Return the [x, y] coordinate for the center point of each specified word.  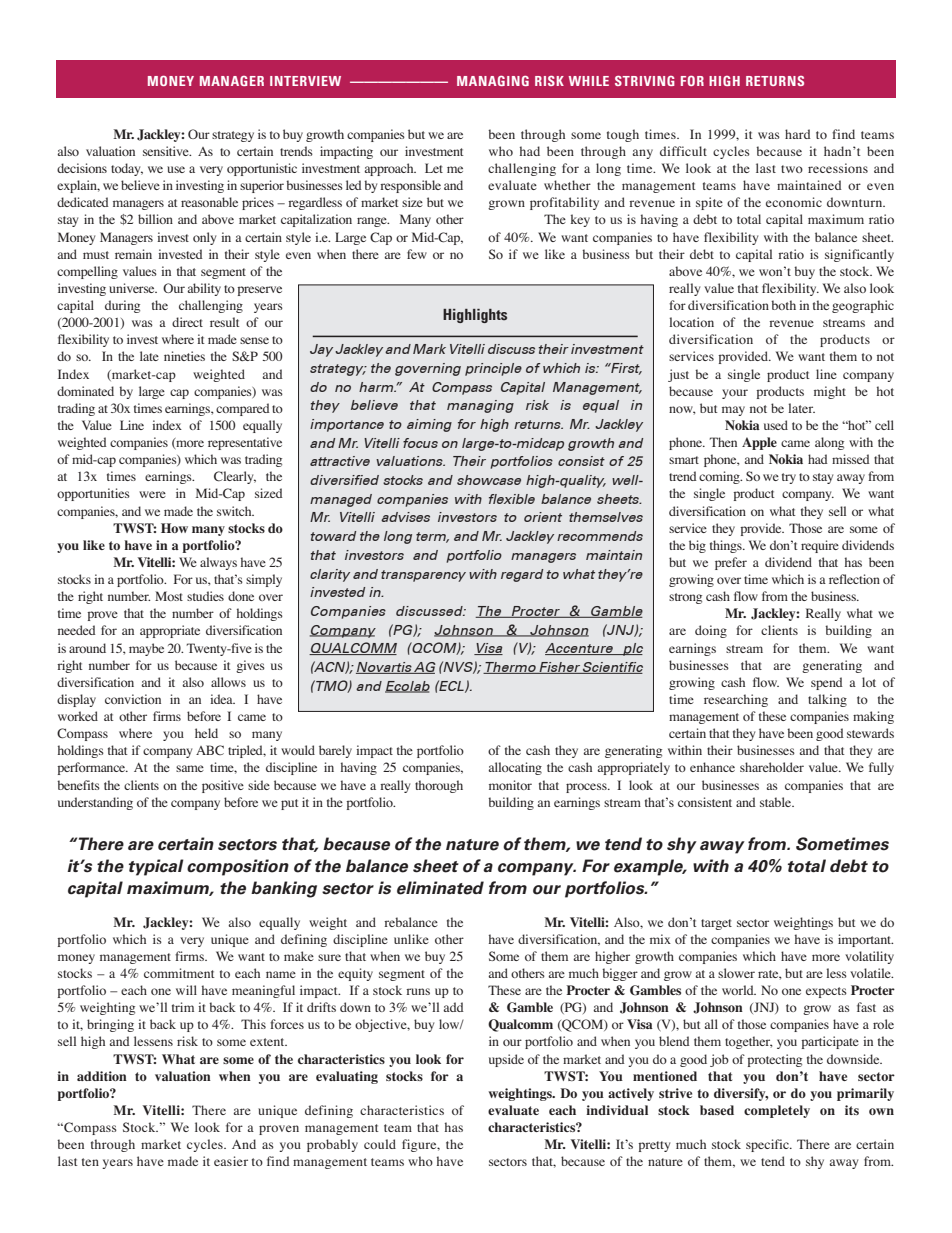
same [190, 768]
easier [231, 1161]
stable [777, 802]
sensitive [167, 151]
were [152, 494]
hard [798, 134]
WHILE [589, 81]
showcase [489, 480]
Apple [759, 443]
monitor [510, 785]
